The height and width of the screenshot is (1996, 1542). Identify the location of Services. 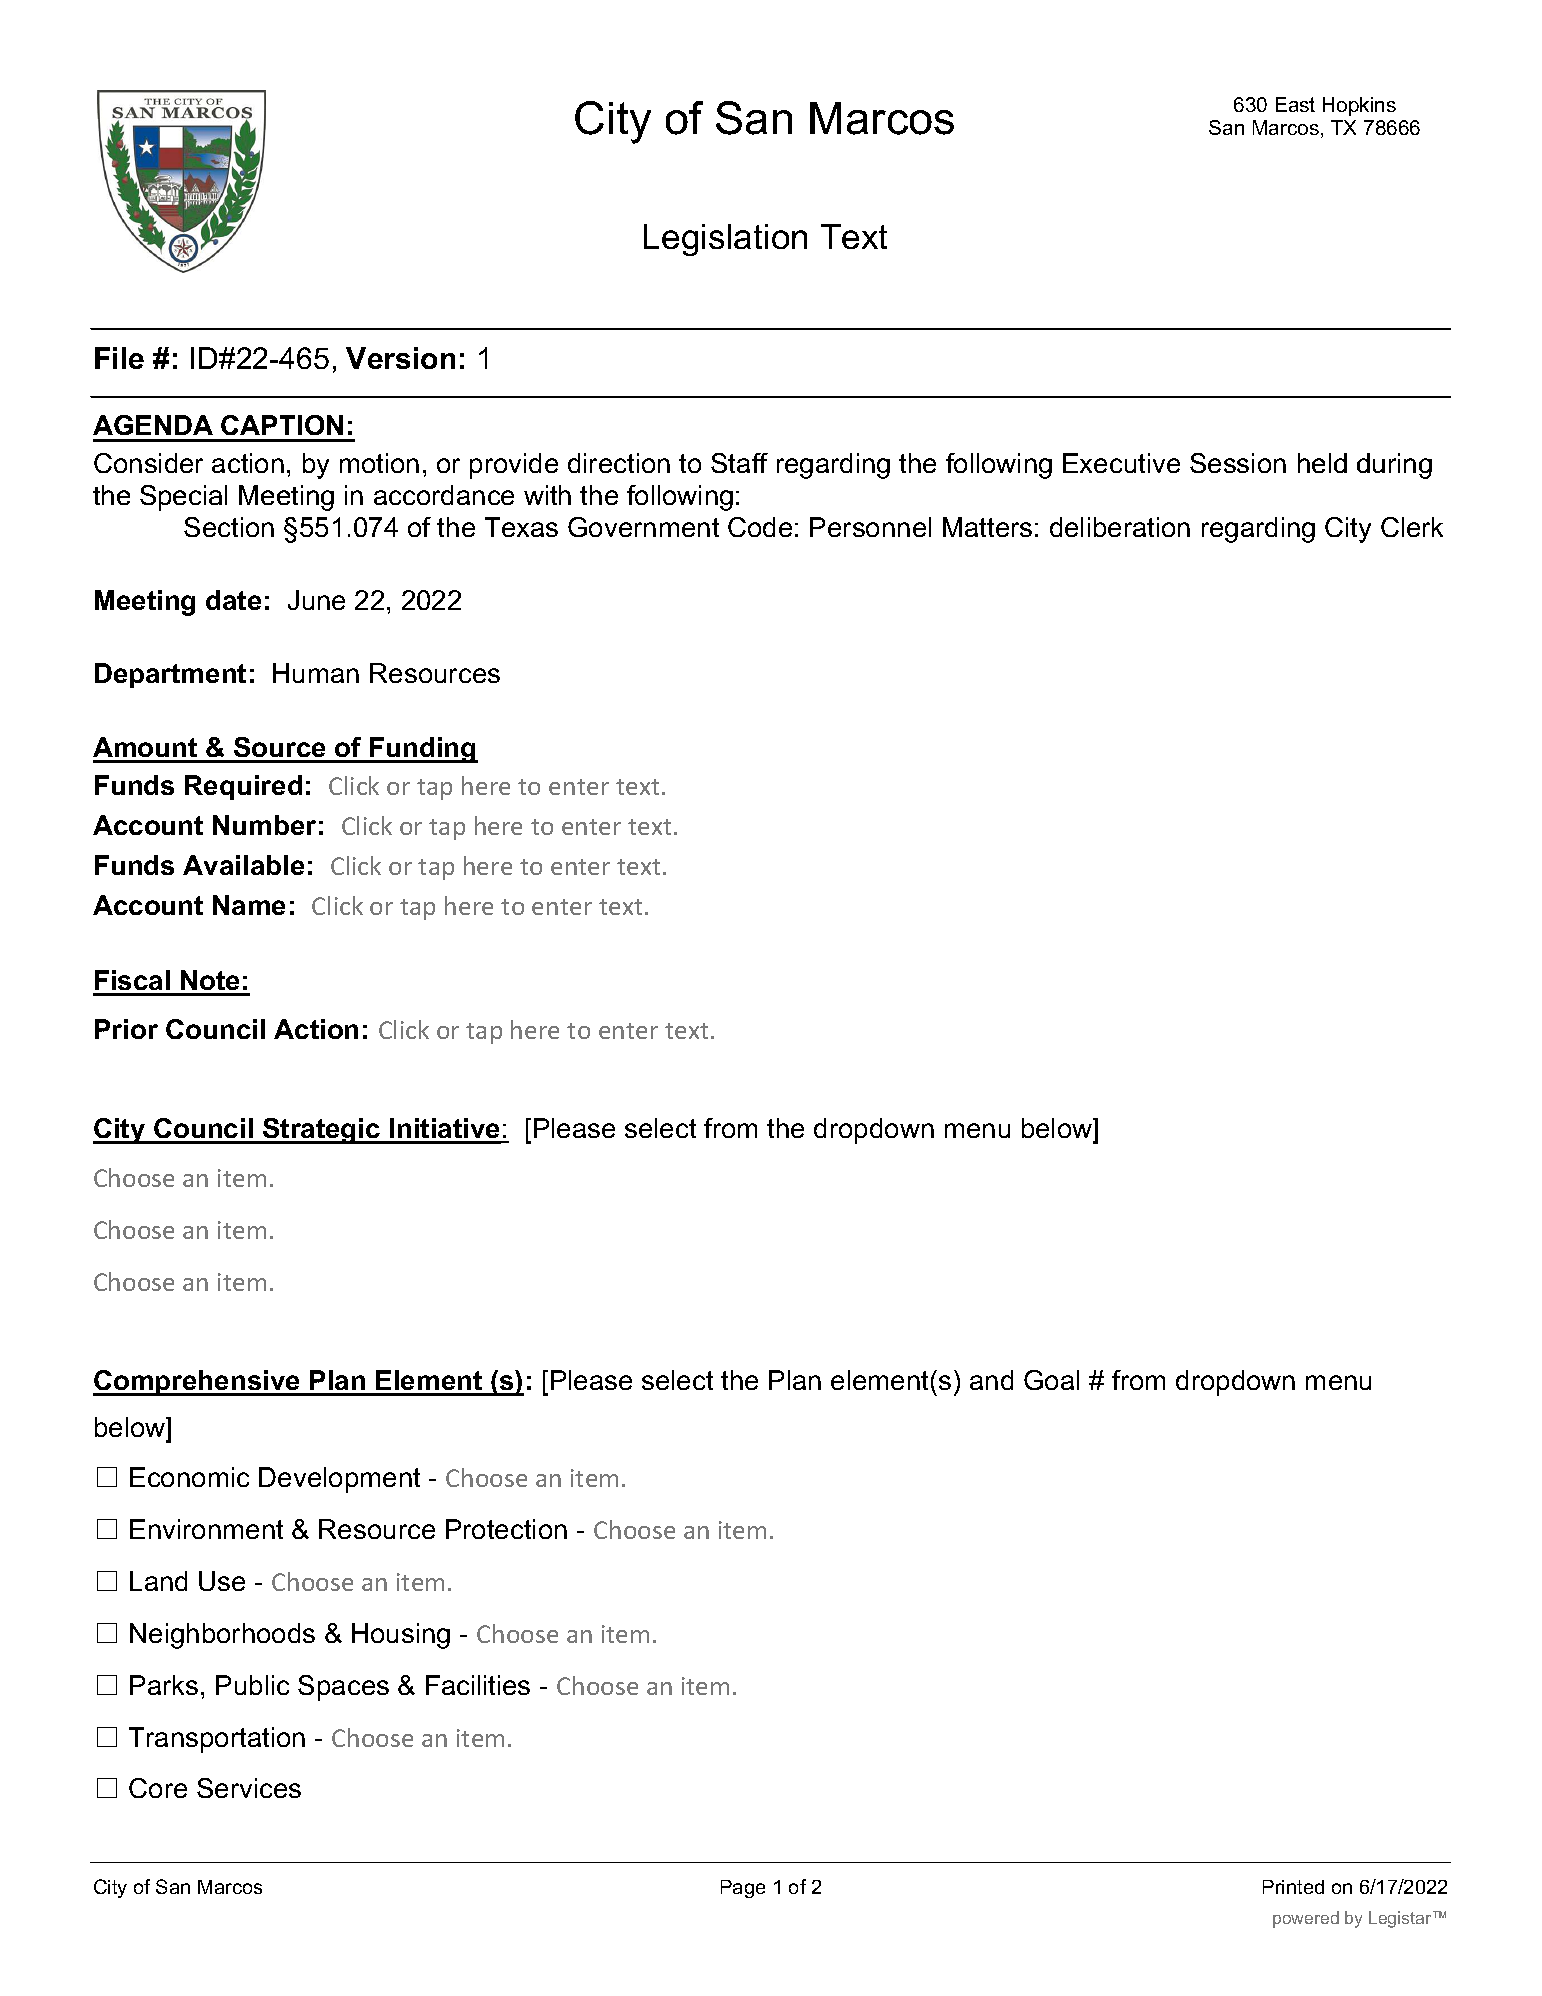
(249, 1788).
